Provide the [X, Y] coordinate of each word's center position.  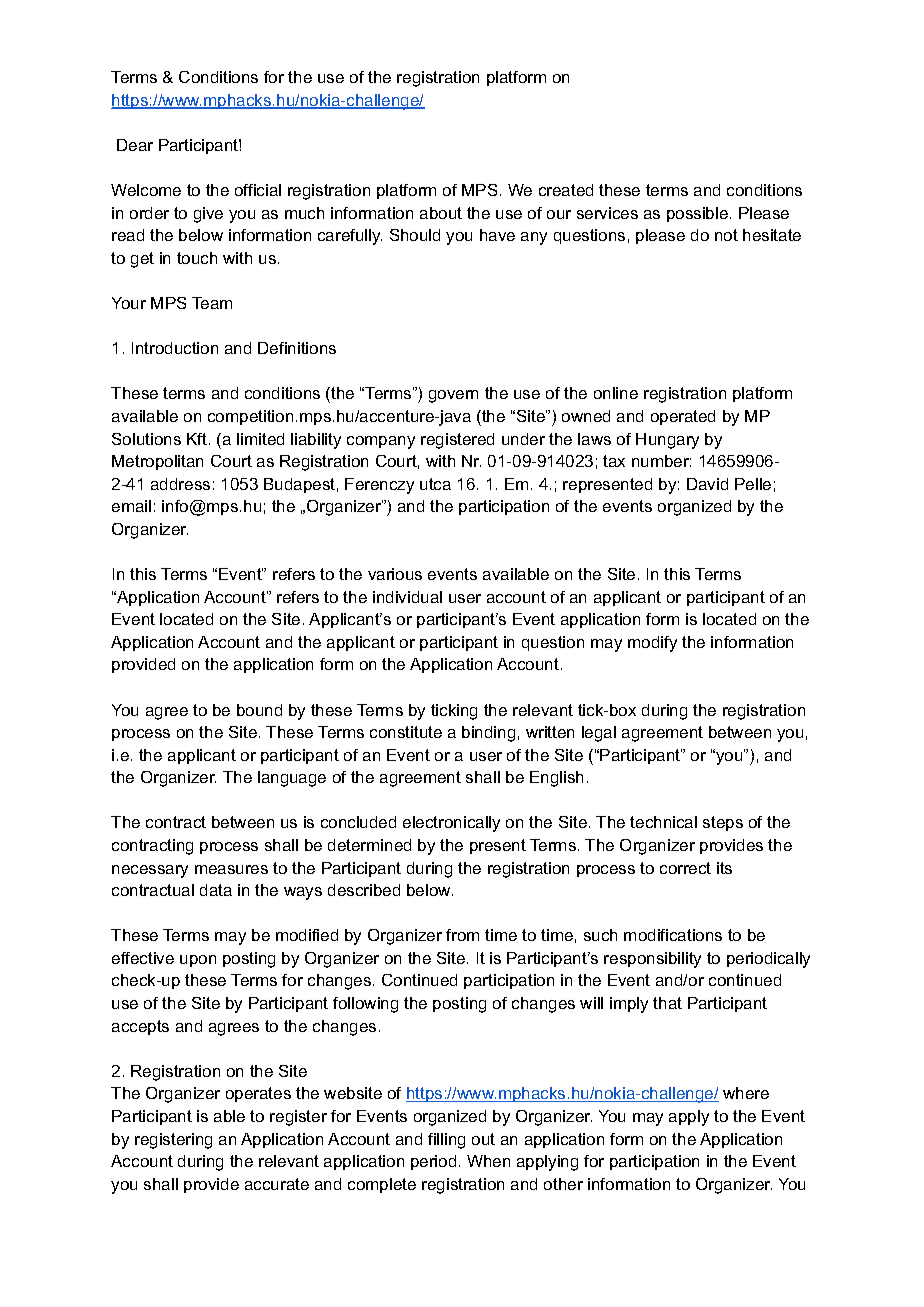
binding [488, 734]
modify [652, 644]
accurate [277, 1184]
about [441, 213]
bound [259, 710]
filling [446, 1141]
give [208, 215]
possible [697, 214]
